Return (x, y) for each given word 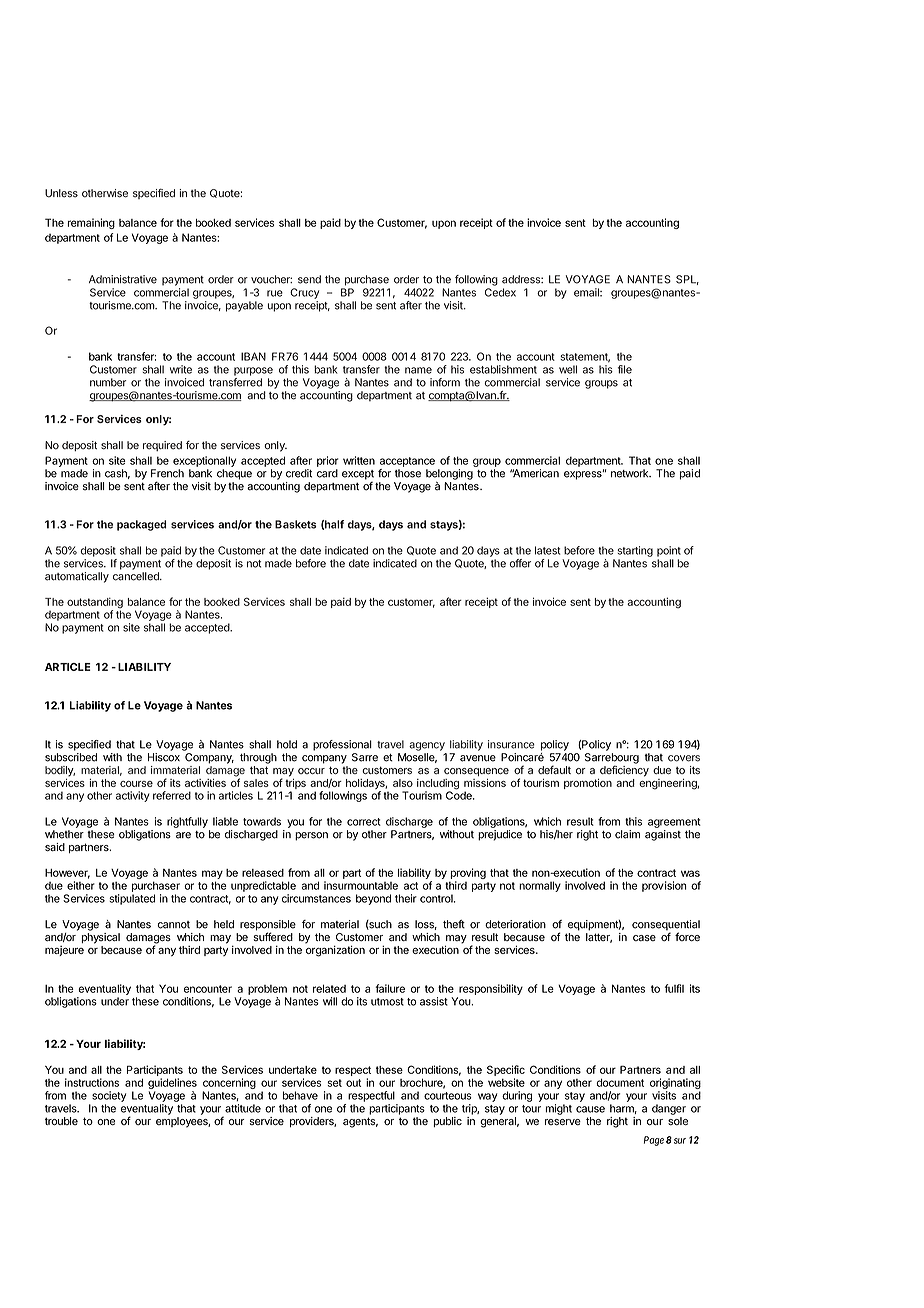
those (408, 473)
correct (364, 822)
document (620, 1082)
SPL (687, 280)
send (309, 279)
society (109, 1096)
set (334, 1083)
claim (627, 834)
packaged (142, 525)
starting (635, 551)
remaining (91, 223)
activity (133, 796)
